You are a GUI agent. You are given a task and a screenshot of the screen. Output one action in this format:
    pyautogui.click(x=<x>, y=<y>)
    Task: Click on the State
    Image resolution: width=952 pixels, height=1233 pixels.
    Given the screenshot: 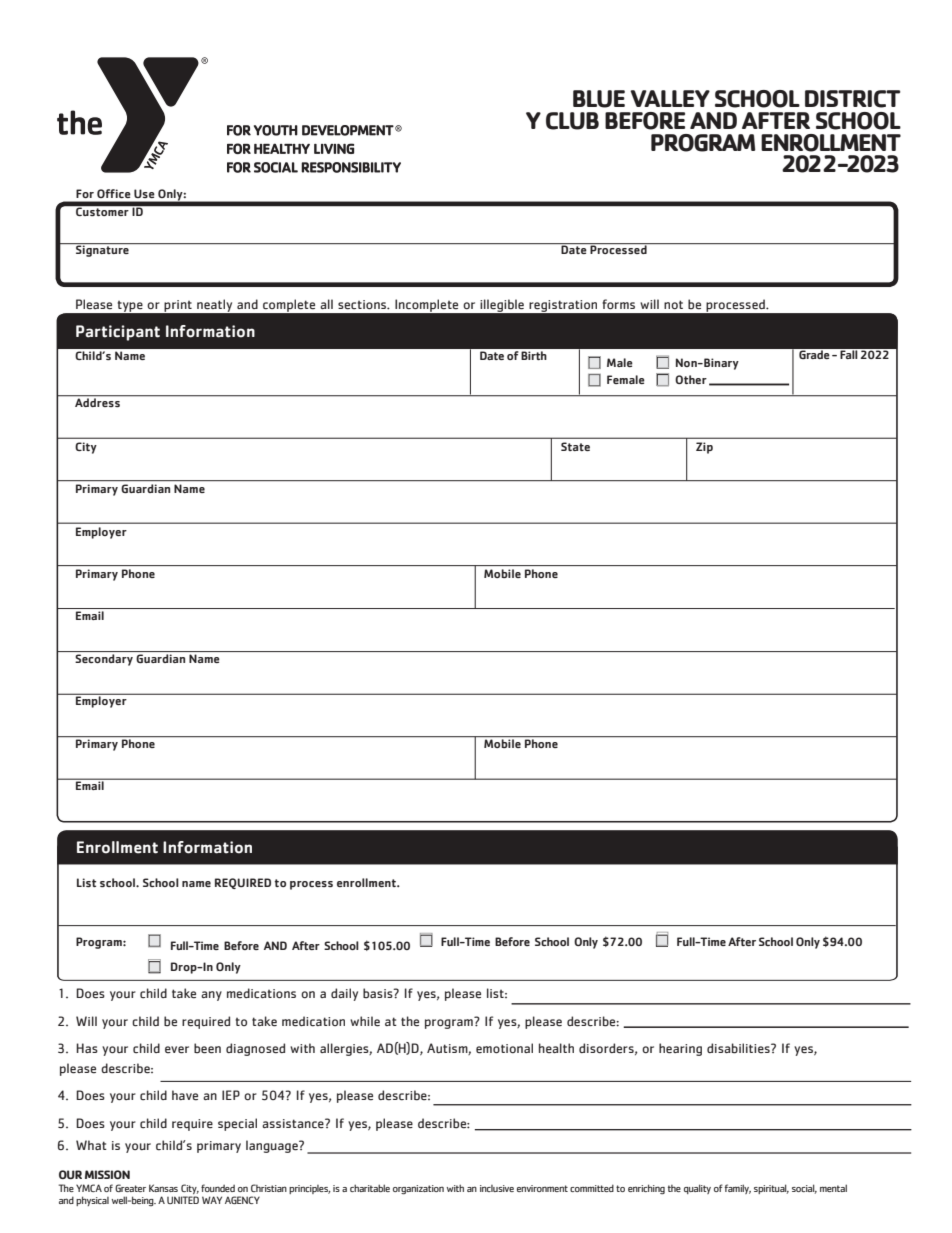 What is the action you would take?
    pyautogui.click(x=575, y=446)
